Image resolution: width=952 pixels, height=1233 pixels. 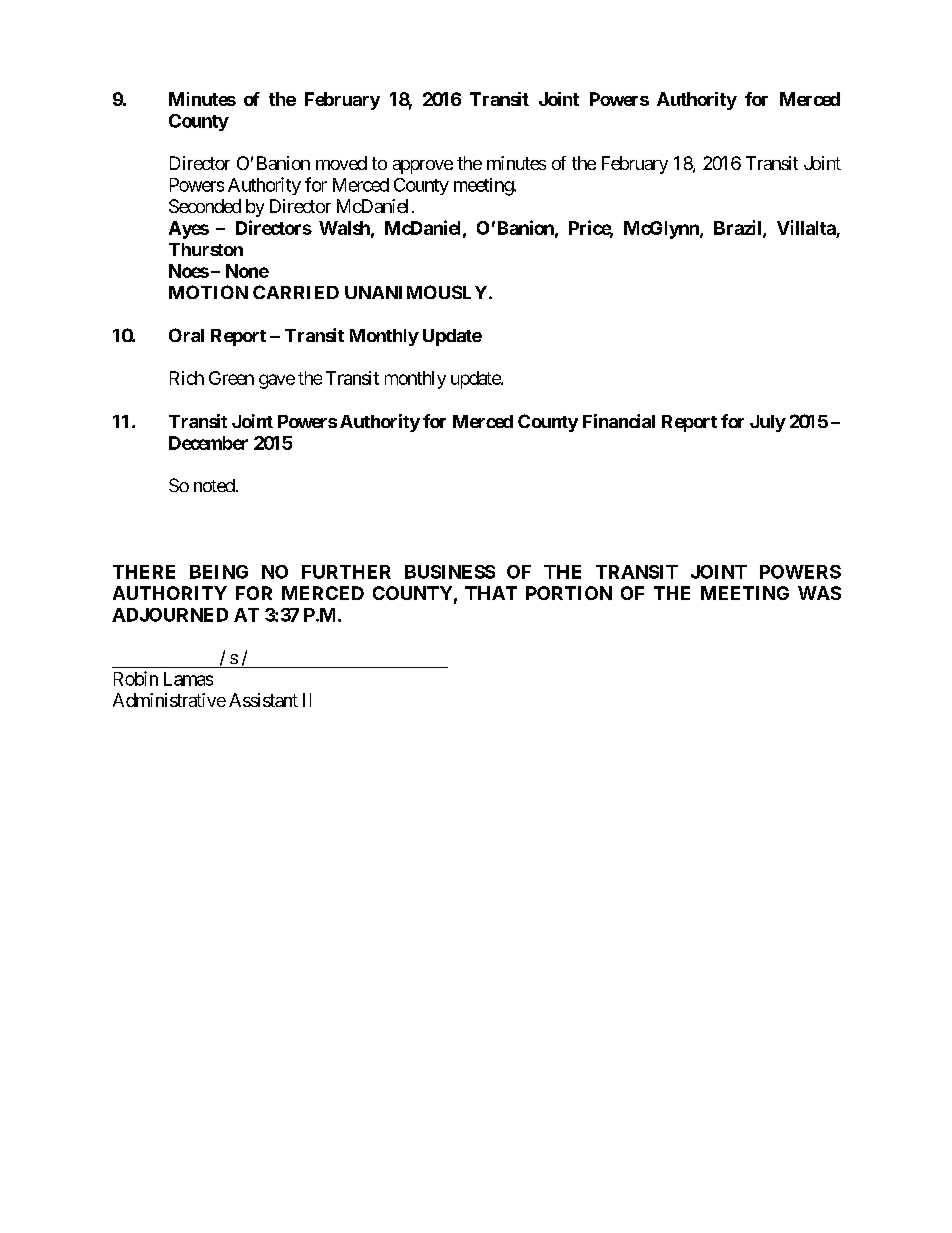 I want to click on Financial, so click(x=619, y=421).
